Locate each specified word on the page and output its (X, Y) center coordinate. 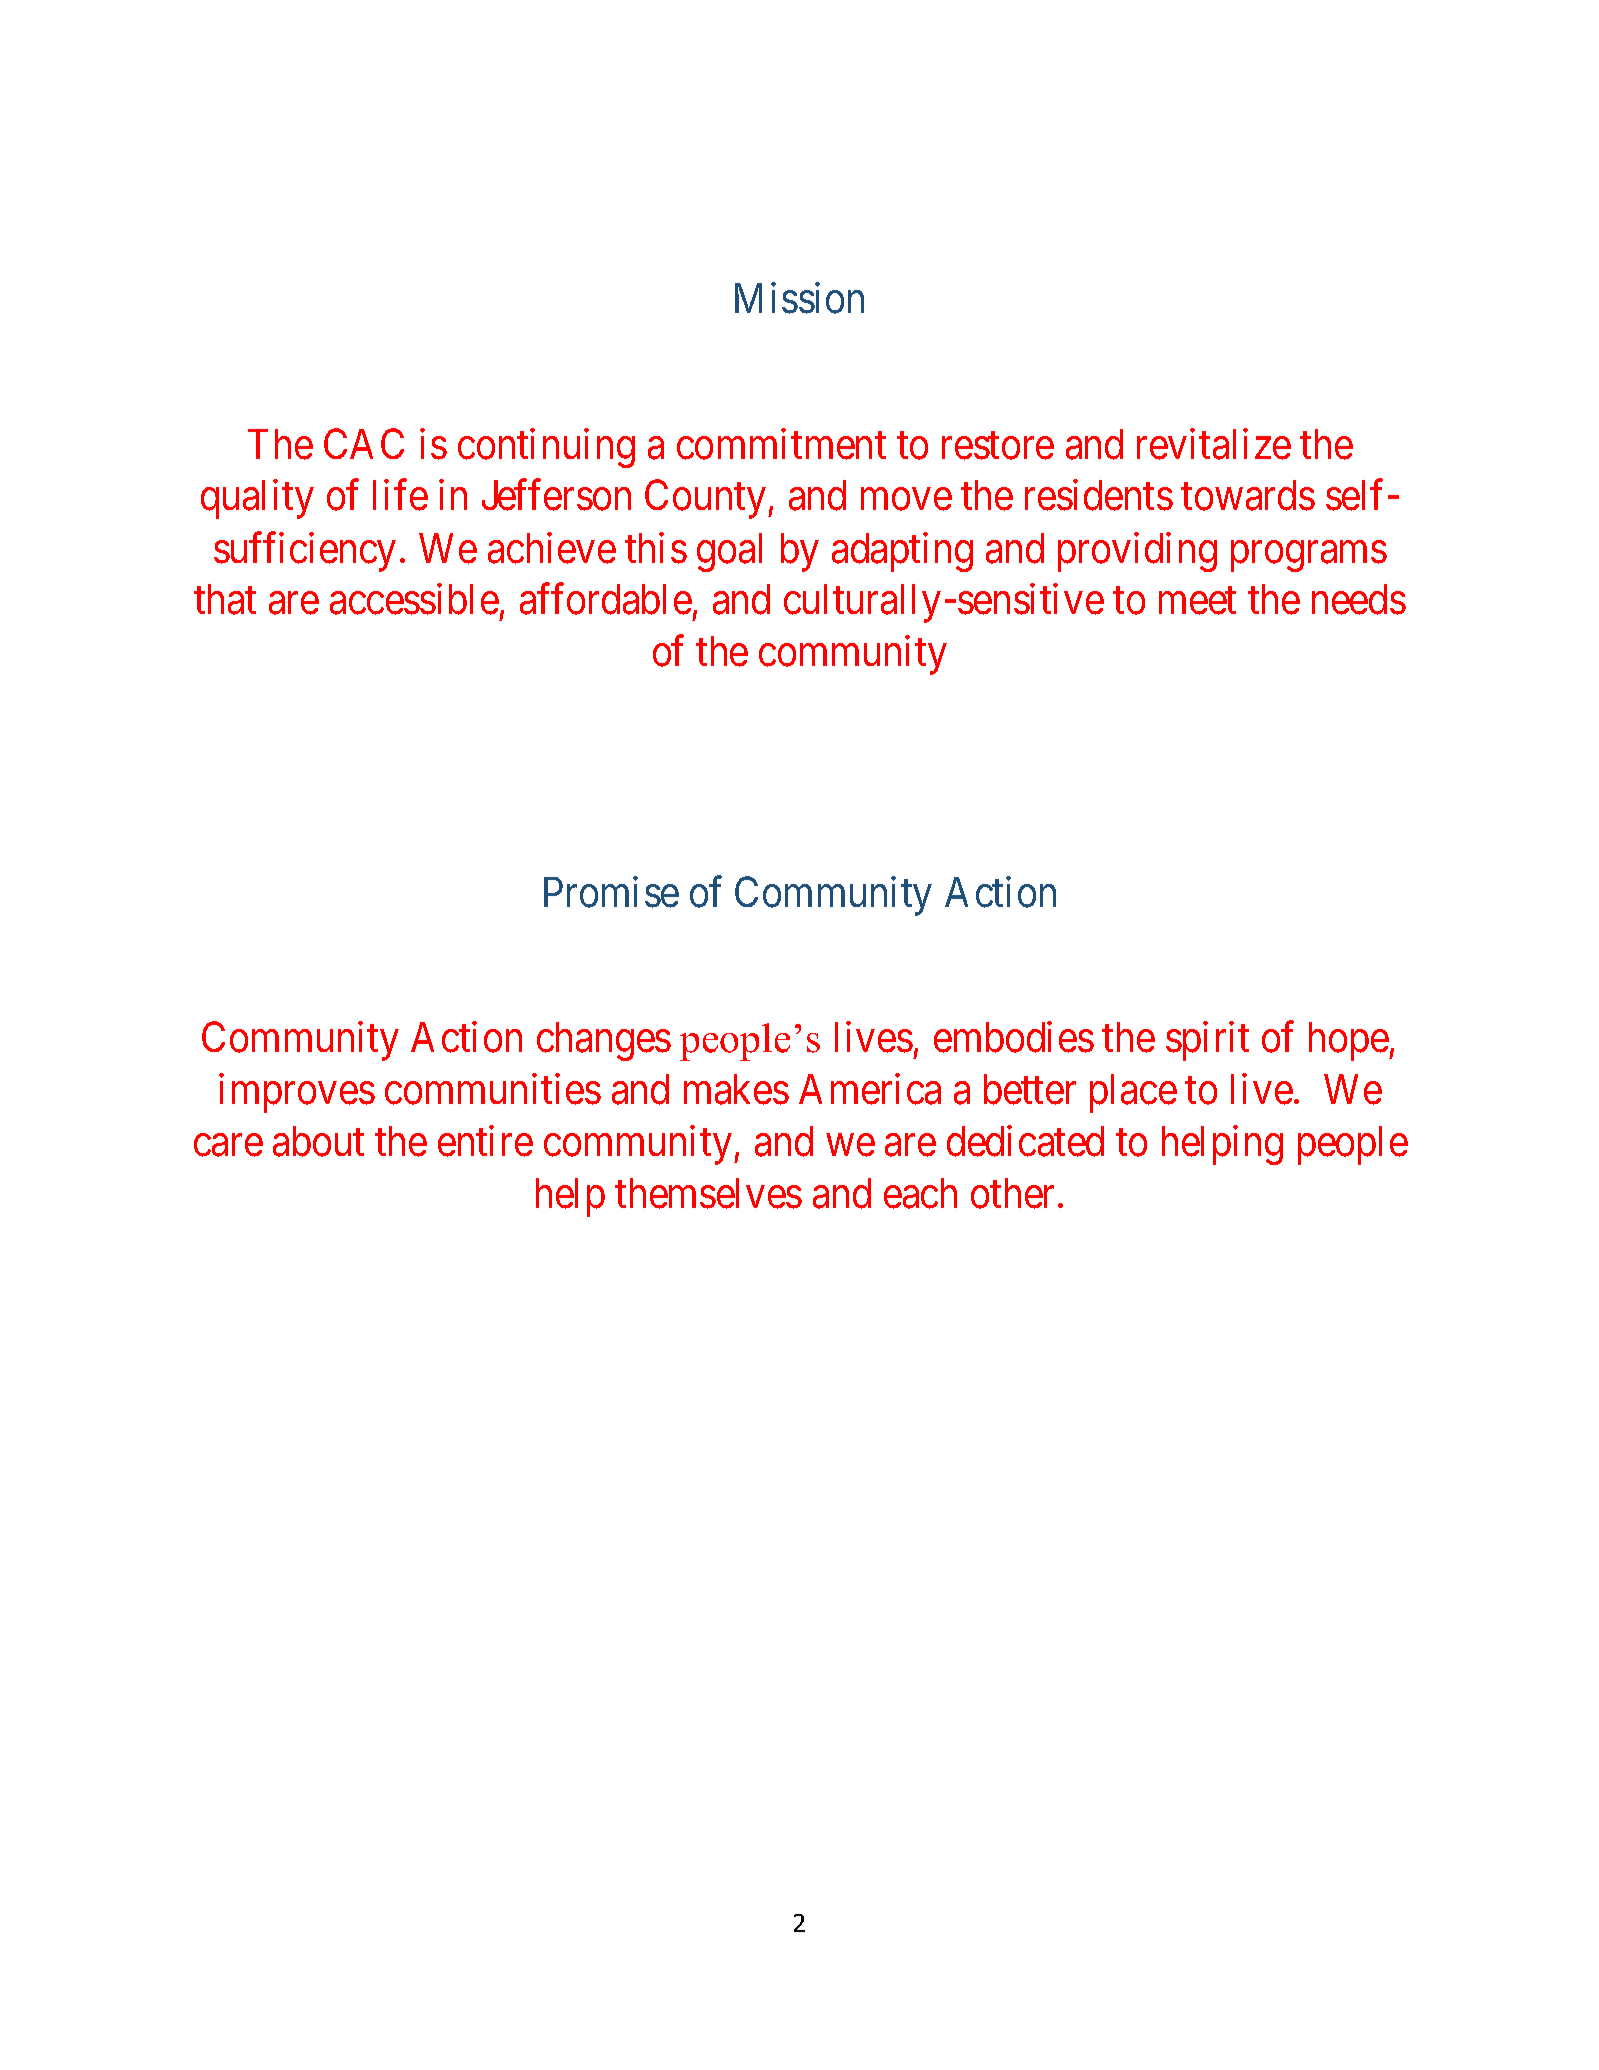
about (318, 1141)
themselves (708, 1193)
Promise (611, 892)
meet (1197, 601)
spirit (1207, 1041)
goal (729, 552)
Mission (799, 298)
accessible (414, 599)
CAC (364, 444)
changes (604, 1041)
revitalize (1214, 444)
